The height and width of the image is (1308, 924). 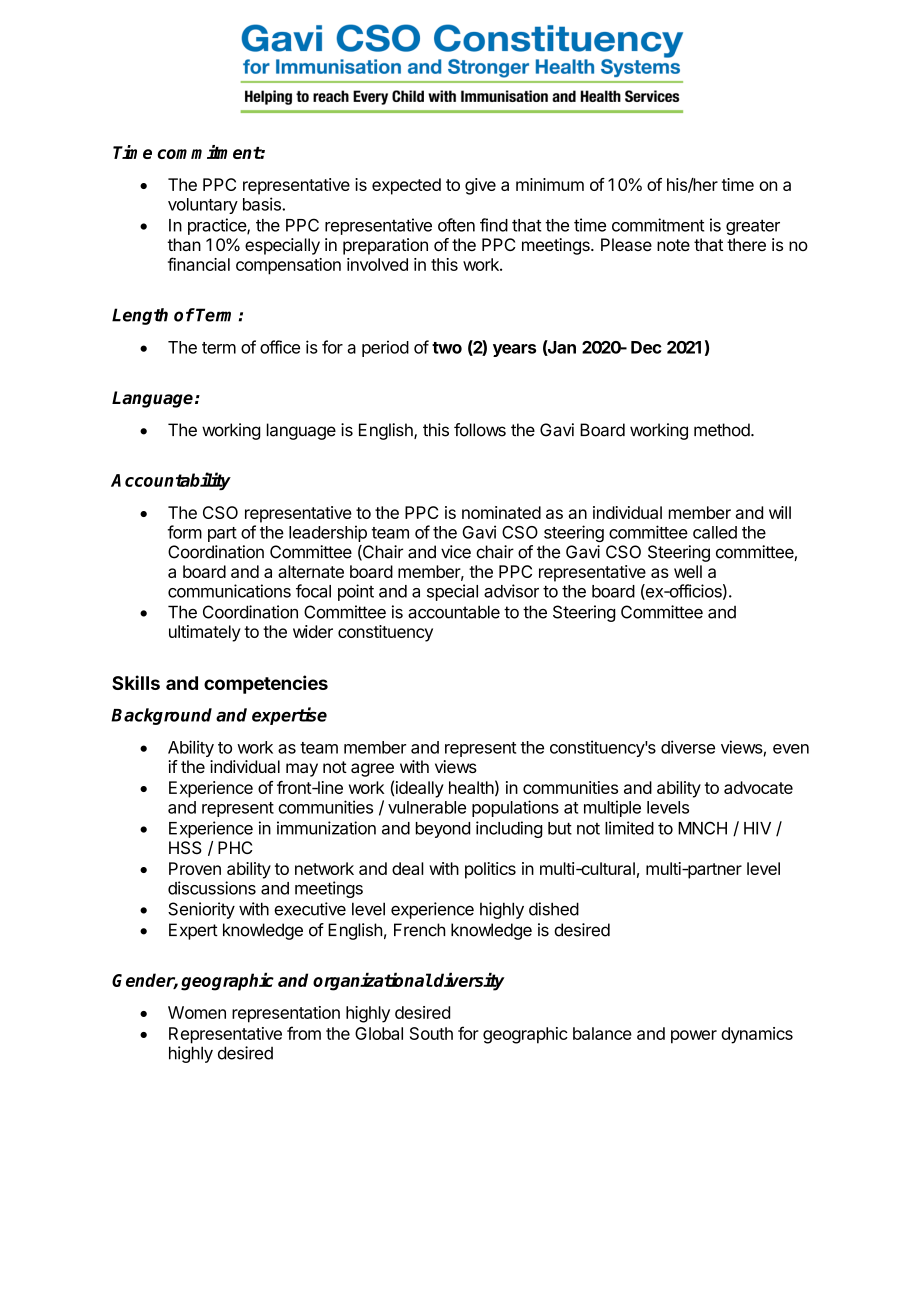 What do you see at coordinates (501, 512) in the image?
I see `nominated` at bounding box center [501, 512].
